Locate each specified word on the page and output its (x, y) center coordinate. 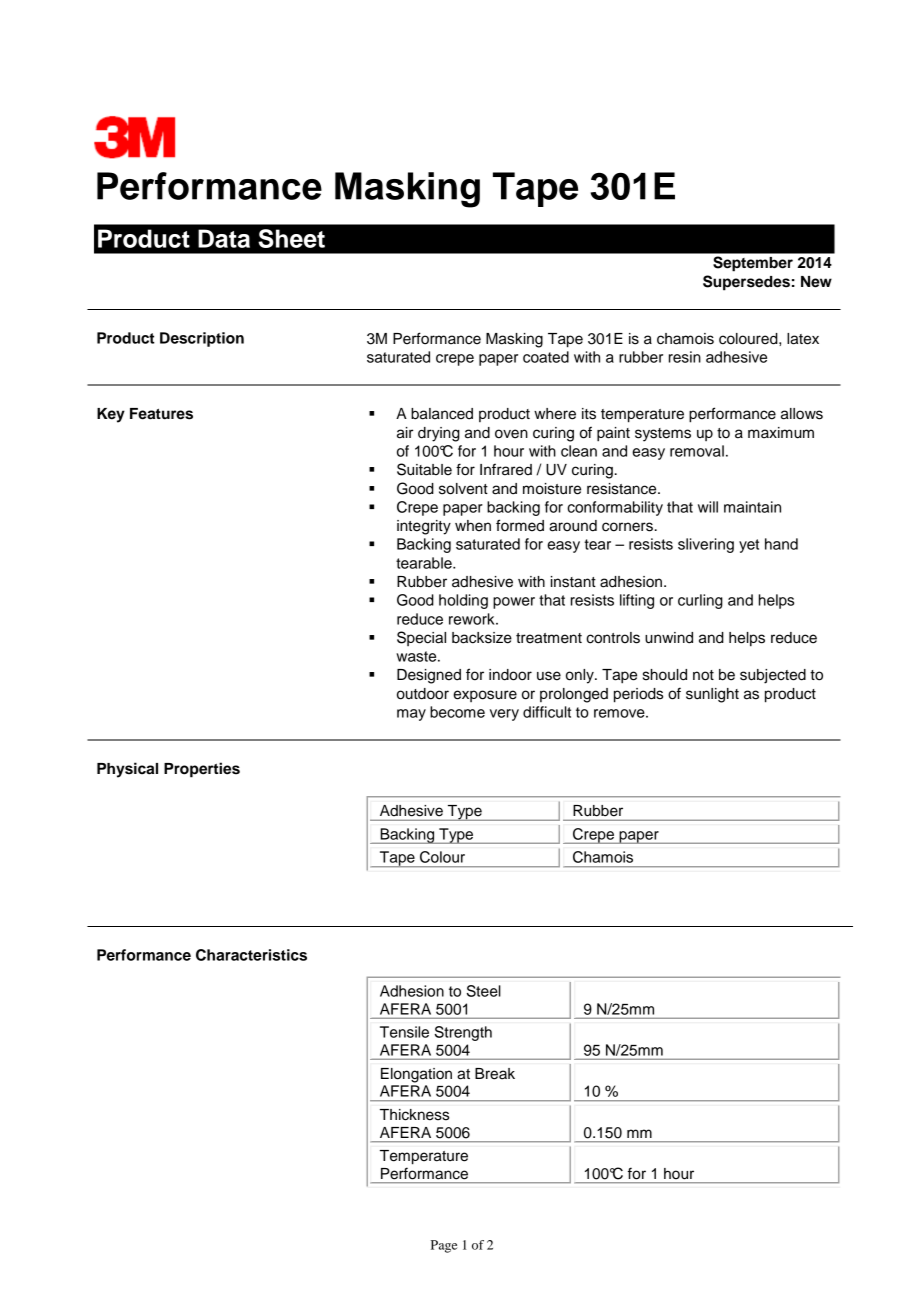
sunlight (712, 695)
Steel (484, 991)
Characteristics (251, 955)
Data (224, 238)
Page (444, 1246)
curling (700, 601)
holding (463, 601)
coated (546, 357)
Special (421, 638)
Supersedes (746, 283)
